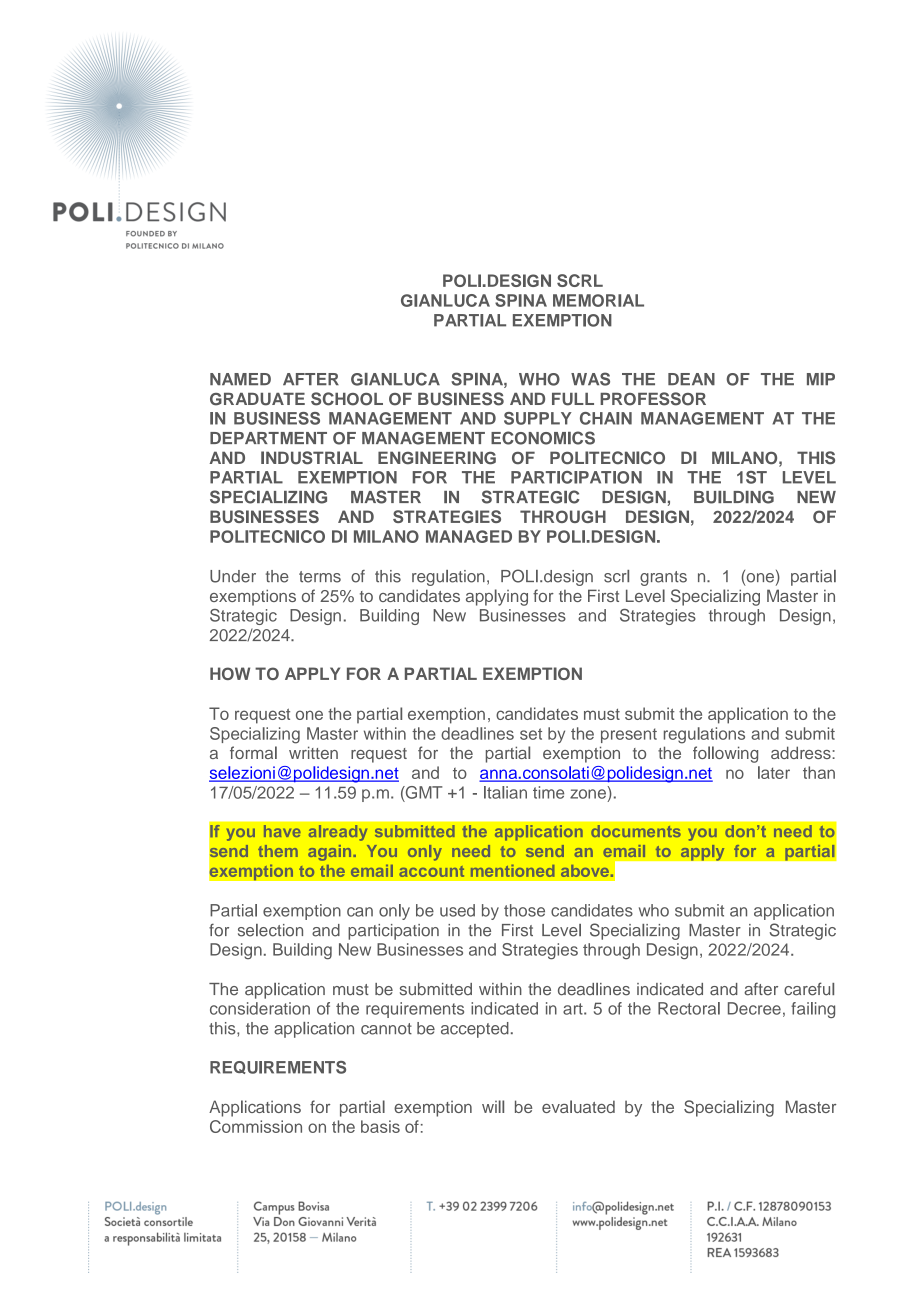 This screenshot has height=1308, width=924. I want to click on MEMORIAL, so click(598, 300).
